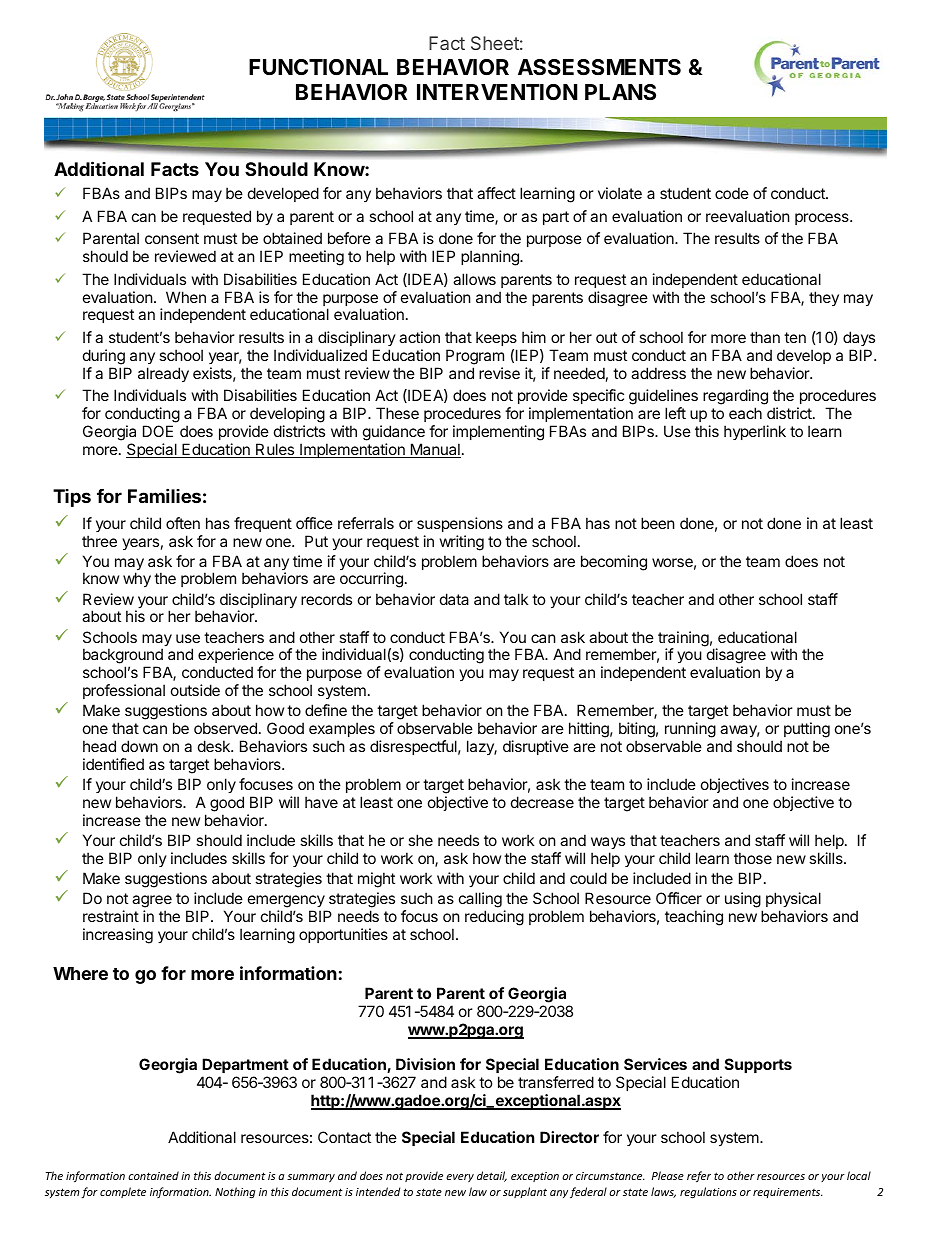  Describe the element at coordinates (475, 357) in the screenshot. I see `Program` at that location.
